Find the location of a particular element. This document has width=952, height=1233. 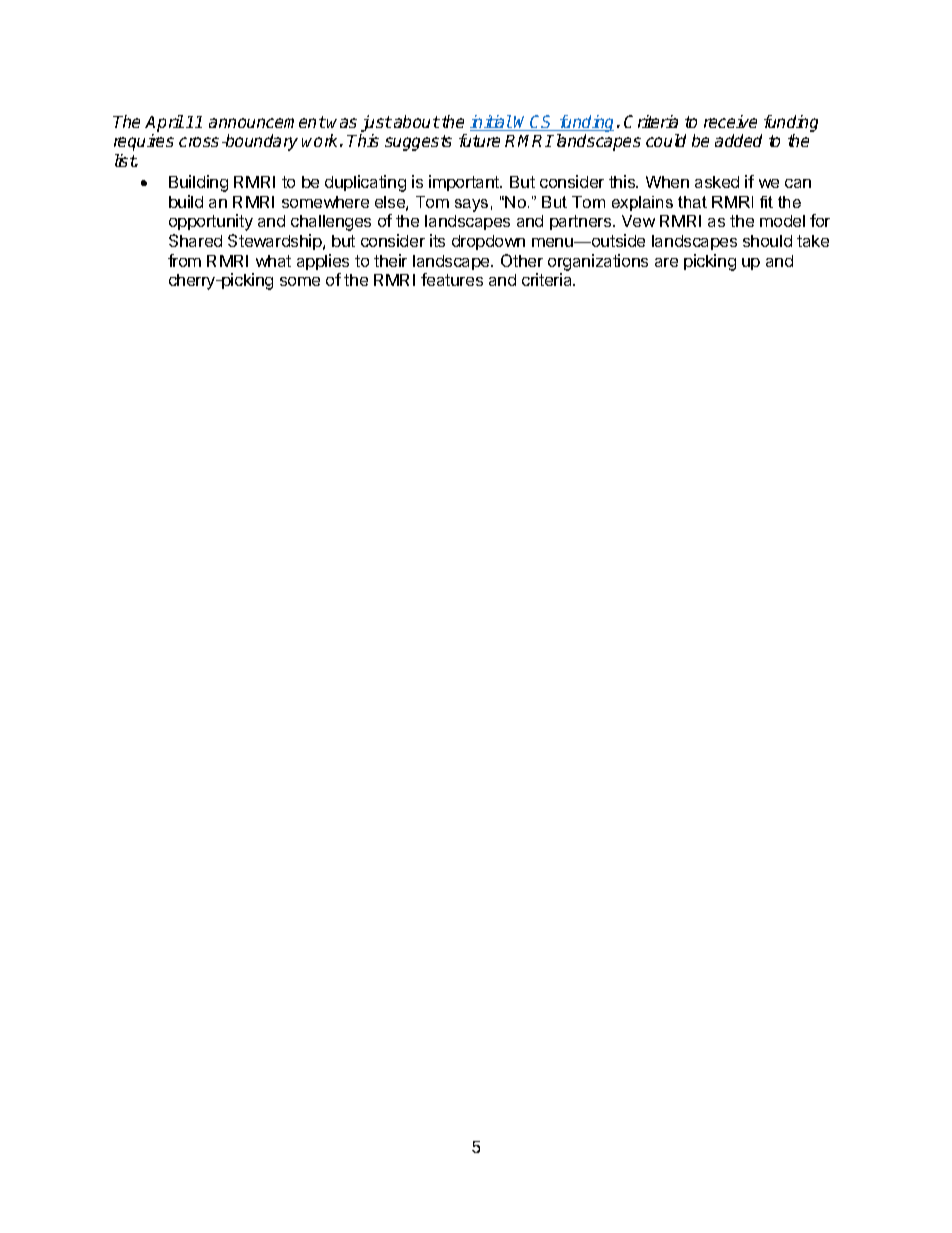

asked is located at coordinates (717, 182).
